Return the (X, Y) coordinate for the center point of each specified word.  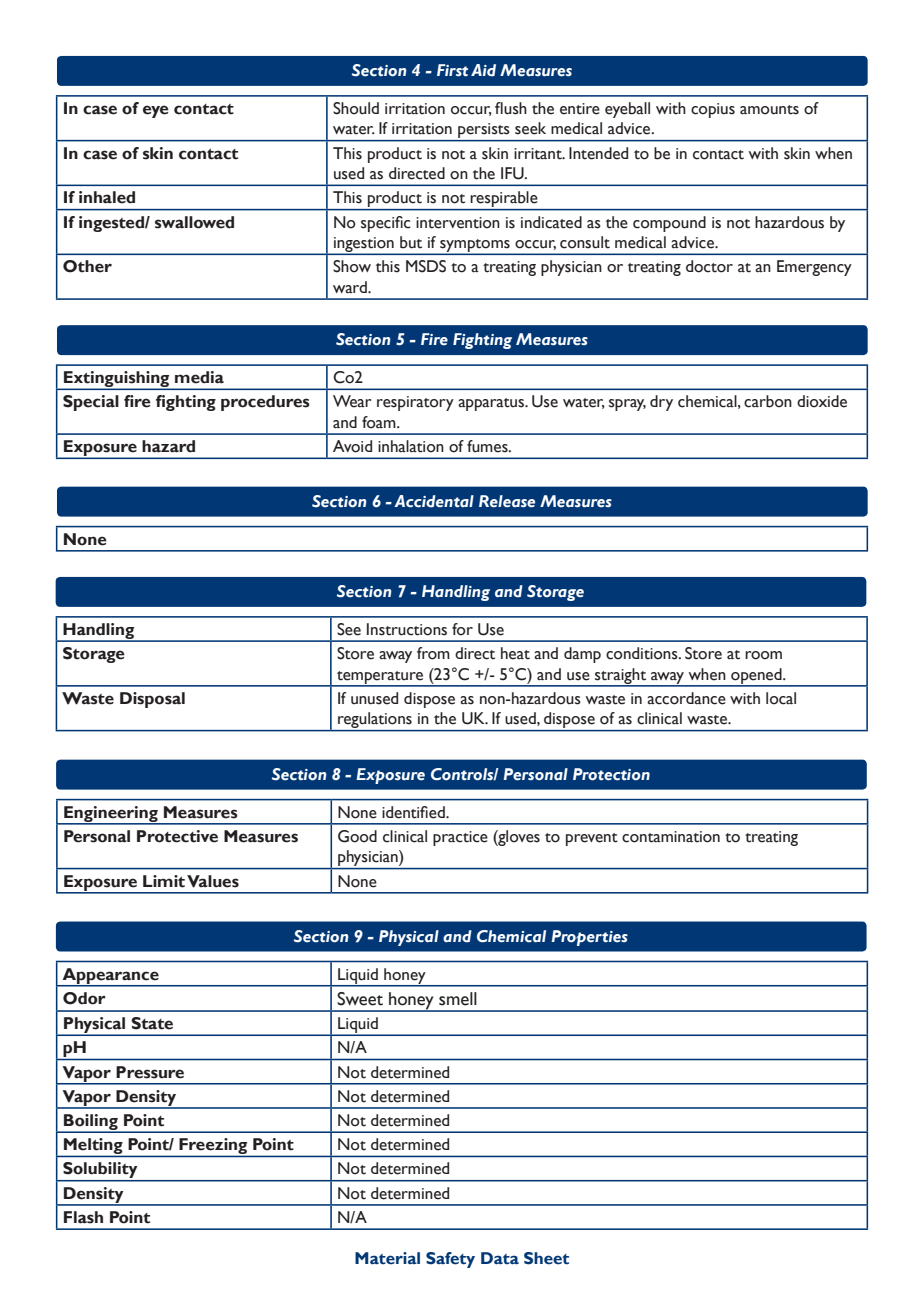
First (452, 70)
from (433, 653)
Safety (450, 1260)
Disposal (152, 700)
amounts (769, 110)
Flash (83, 1217)
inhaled (107, 197)
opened (756, 677)
